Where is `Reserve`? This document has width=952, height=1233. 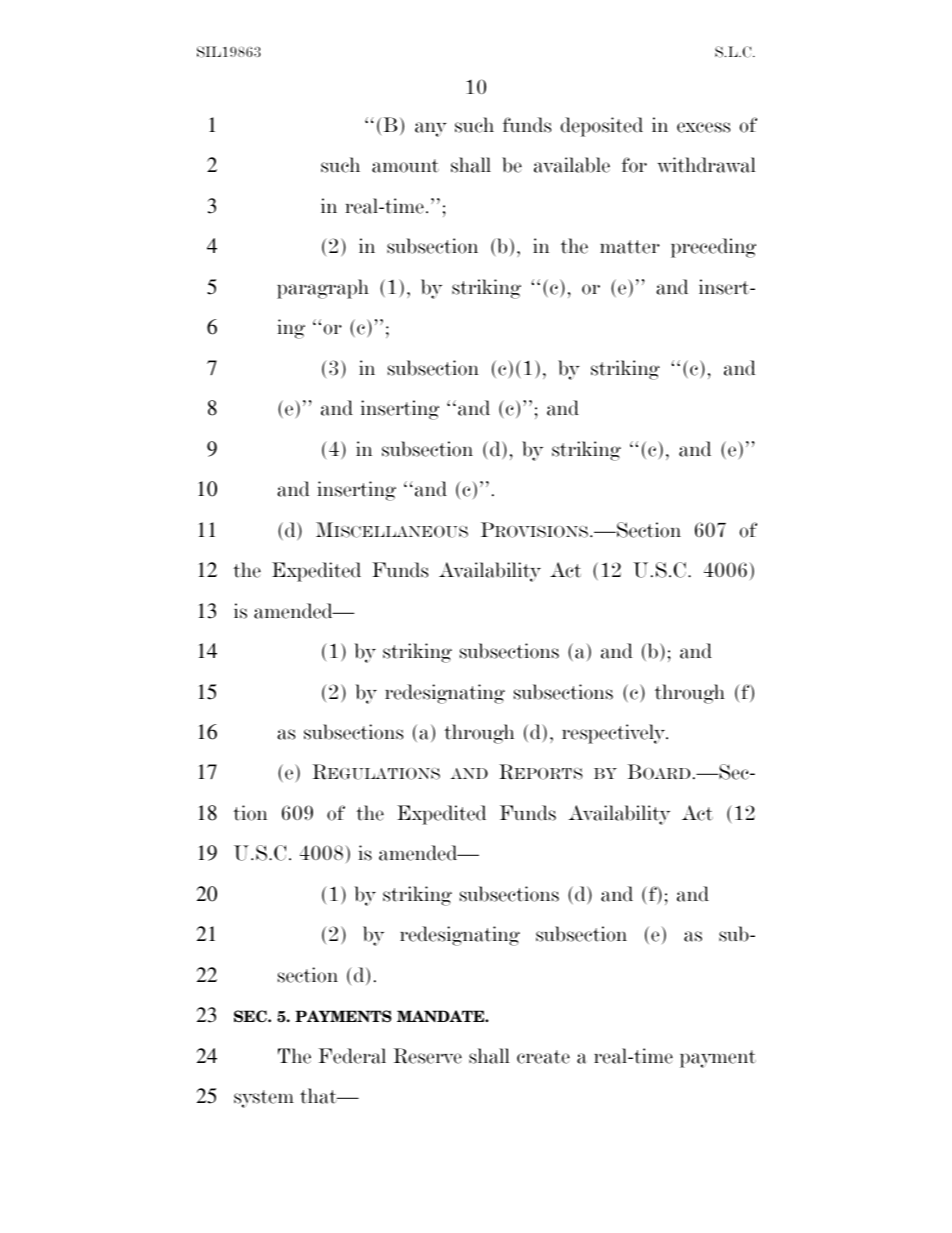
Reserve is located at coordinates (427, 1056).
